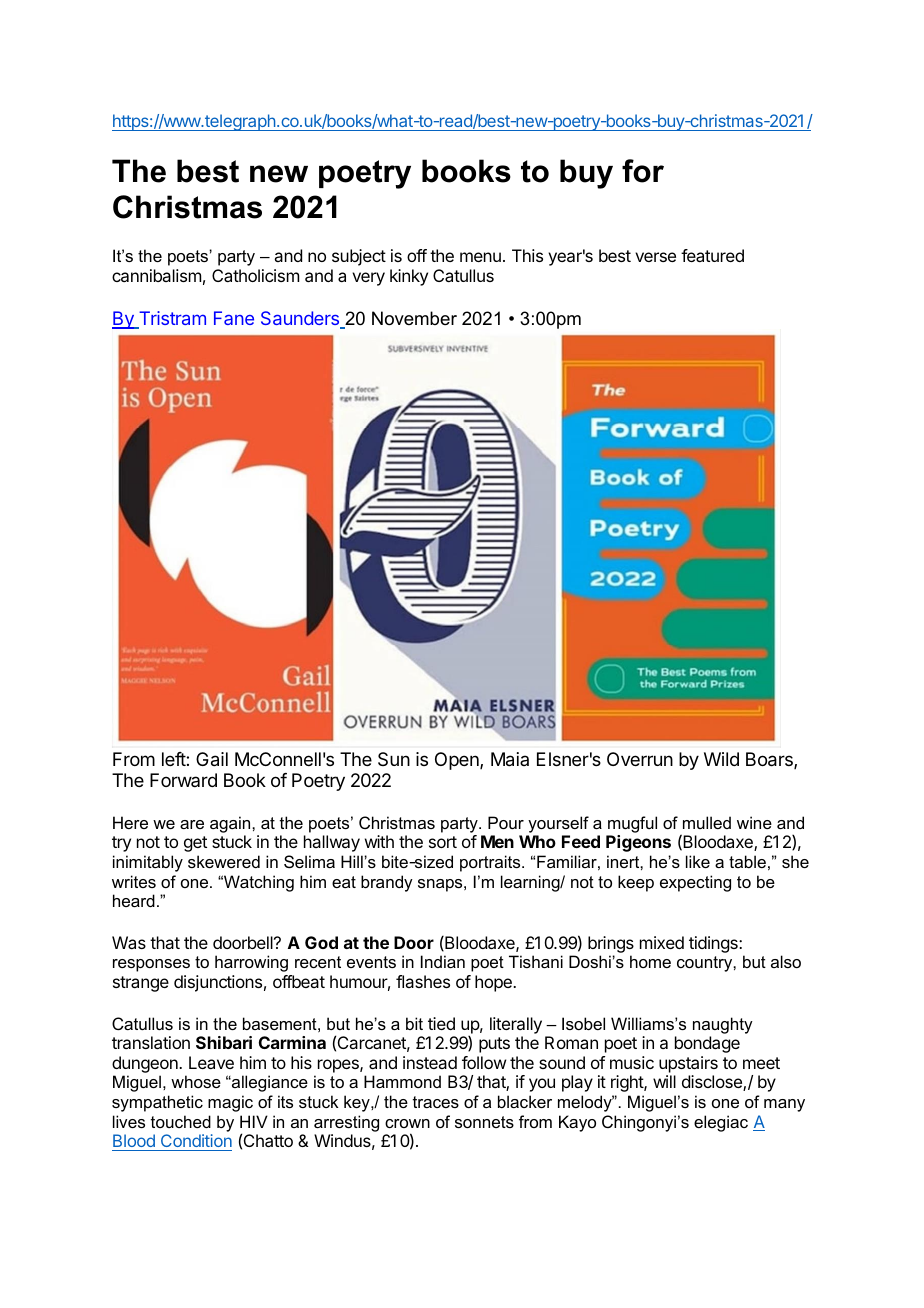 This image has height=1308, width=924. I want to click on portraits, so click(491, 863).
